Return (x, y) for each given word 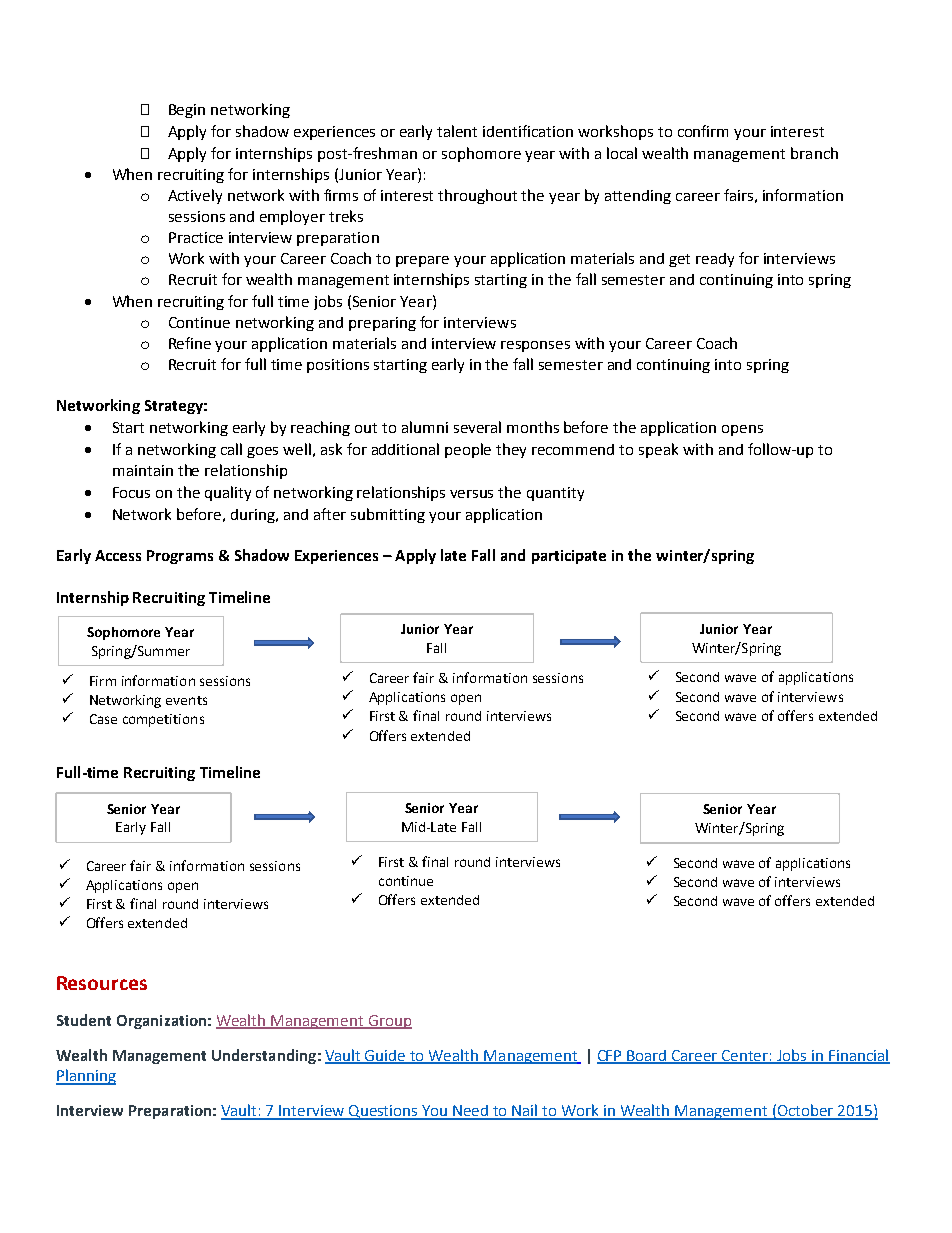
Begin (187, 111)
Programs (180, 557)
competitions (163, 720)
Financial (858, 1056)
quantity (555, 494)
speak (658, 450)
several (477, 427)
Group (389, 1022)
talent (457, 131)
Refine (190, 343)
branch (814, 153)
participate (569, 557)
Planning (86, 1077)
